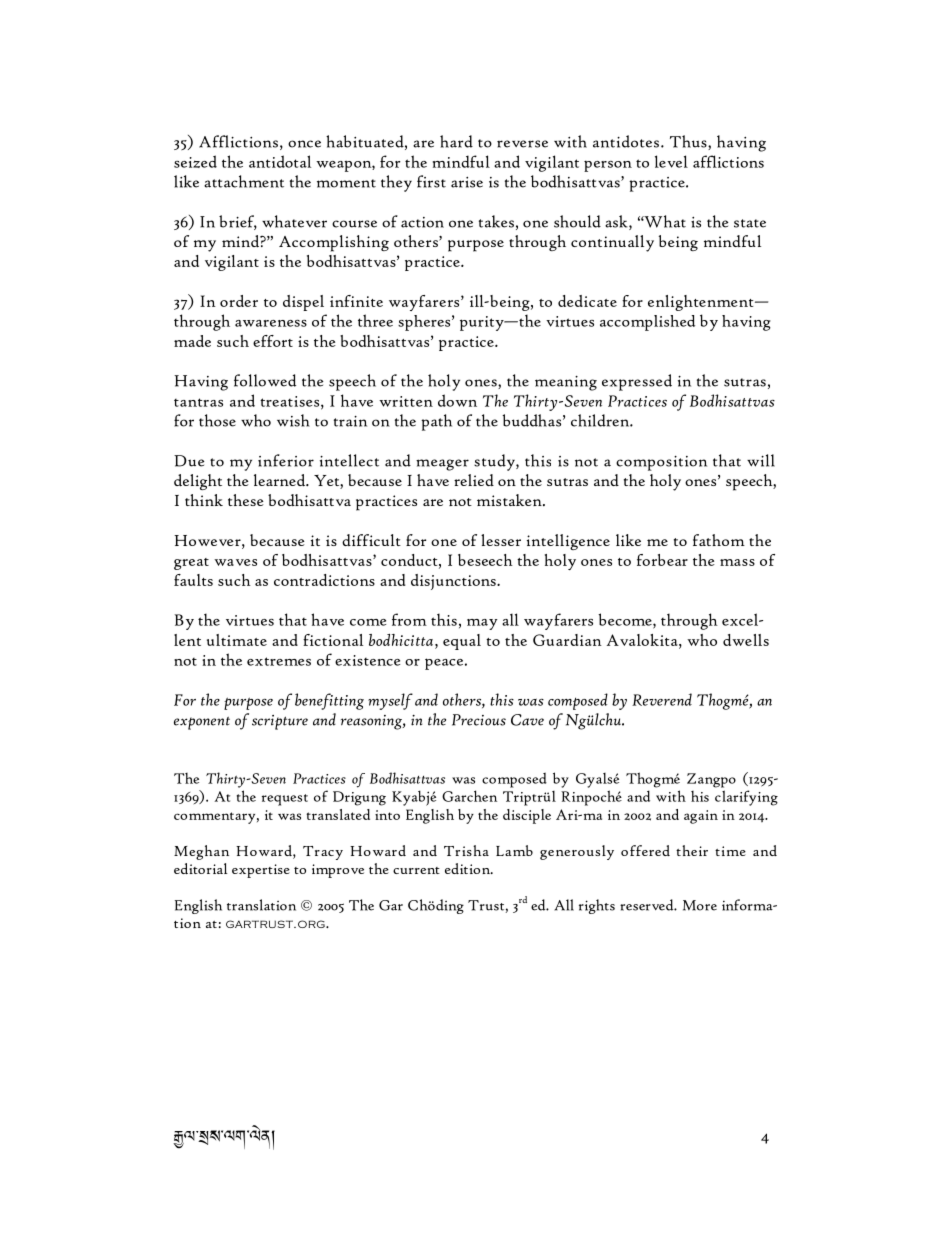 The height and width of the screenshot is (1233, 952). Describe the element at coordinates (719, 540) in the screenshot. I see `fathom` at that location.
